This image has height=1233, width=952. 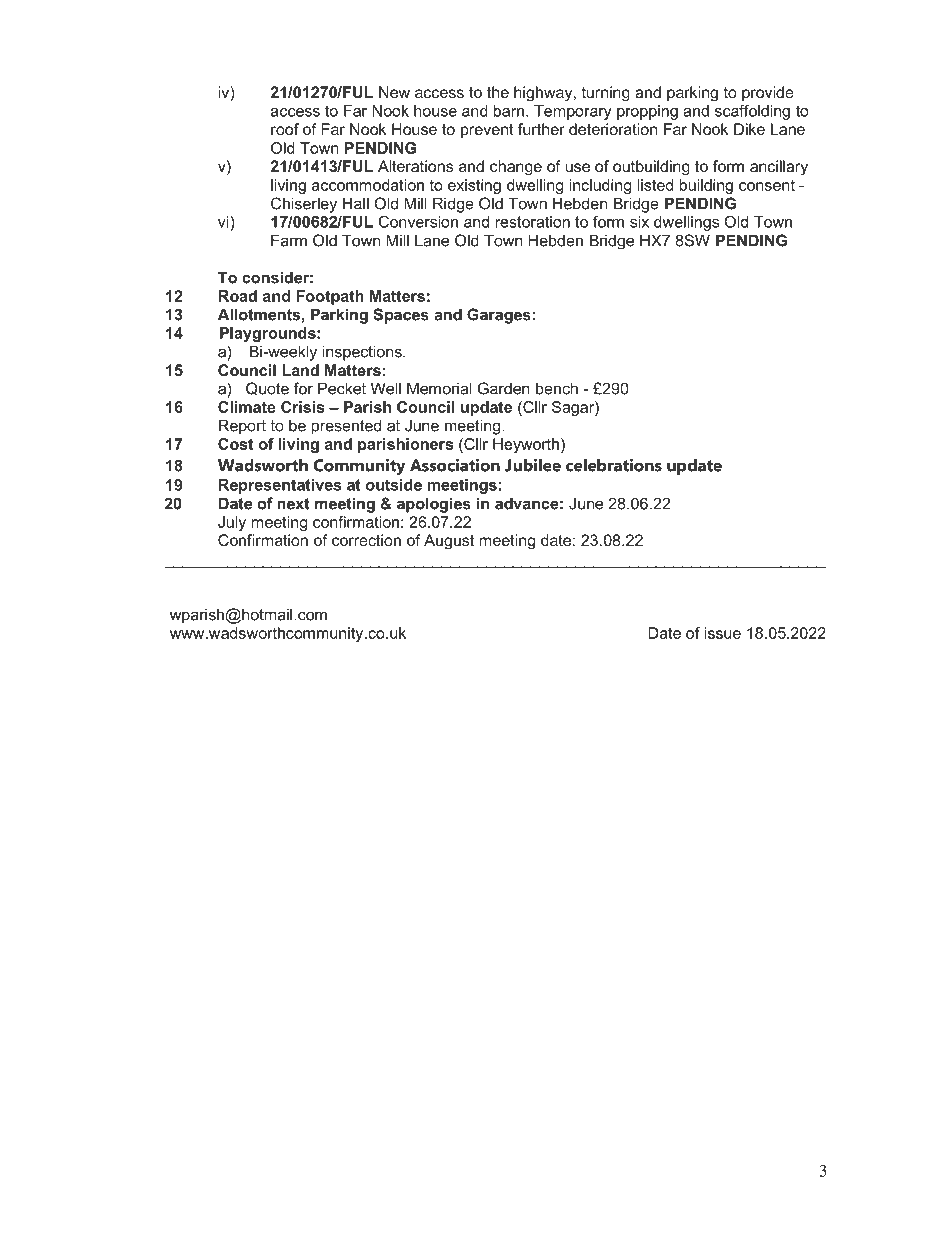 What do you see at coordinates (614, 465) in the image?
I see `celebrations` at bounding box center [614, 465].
